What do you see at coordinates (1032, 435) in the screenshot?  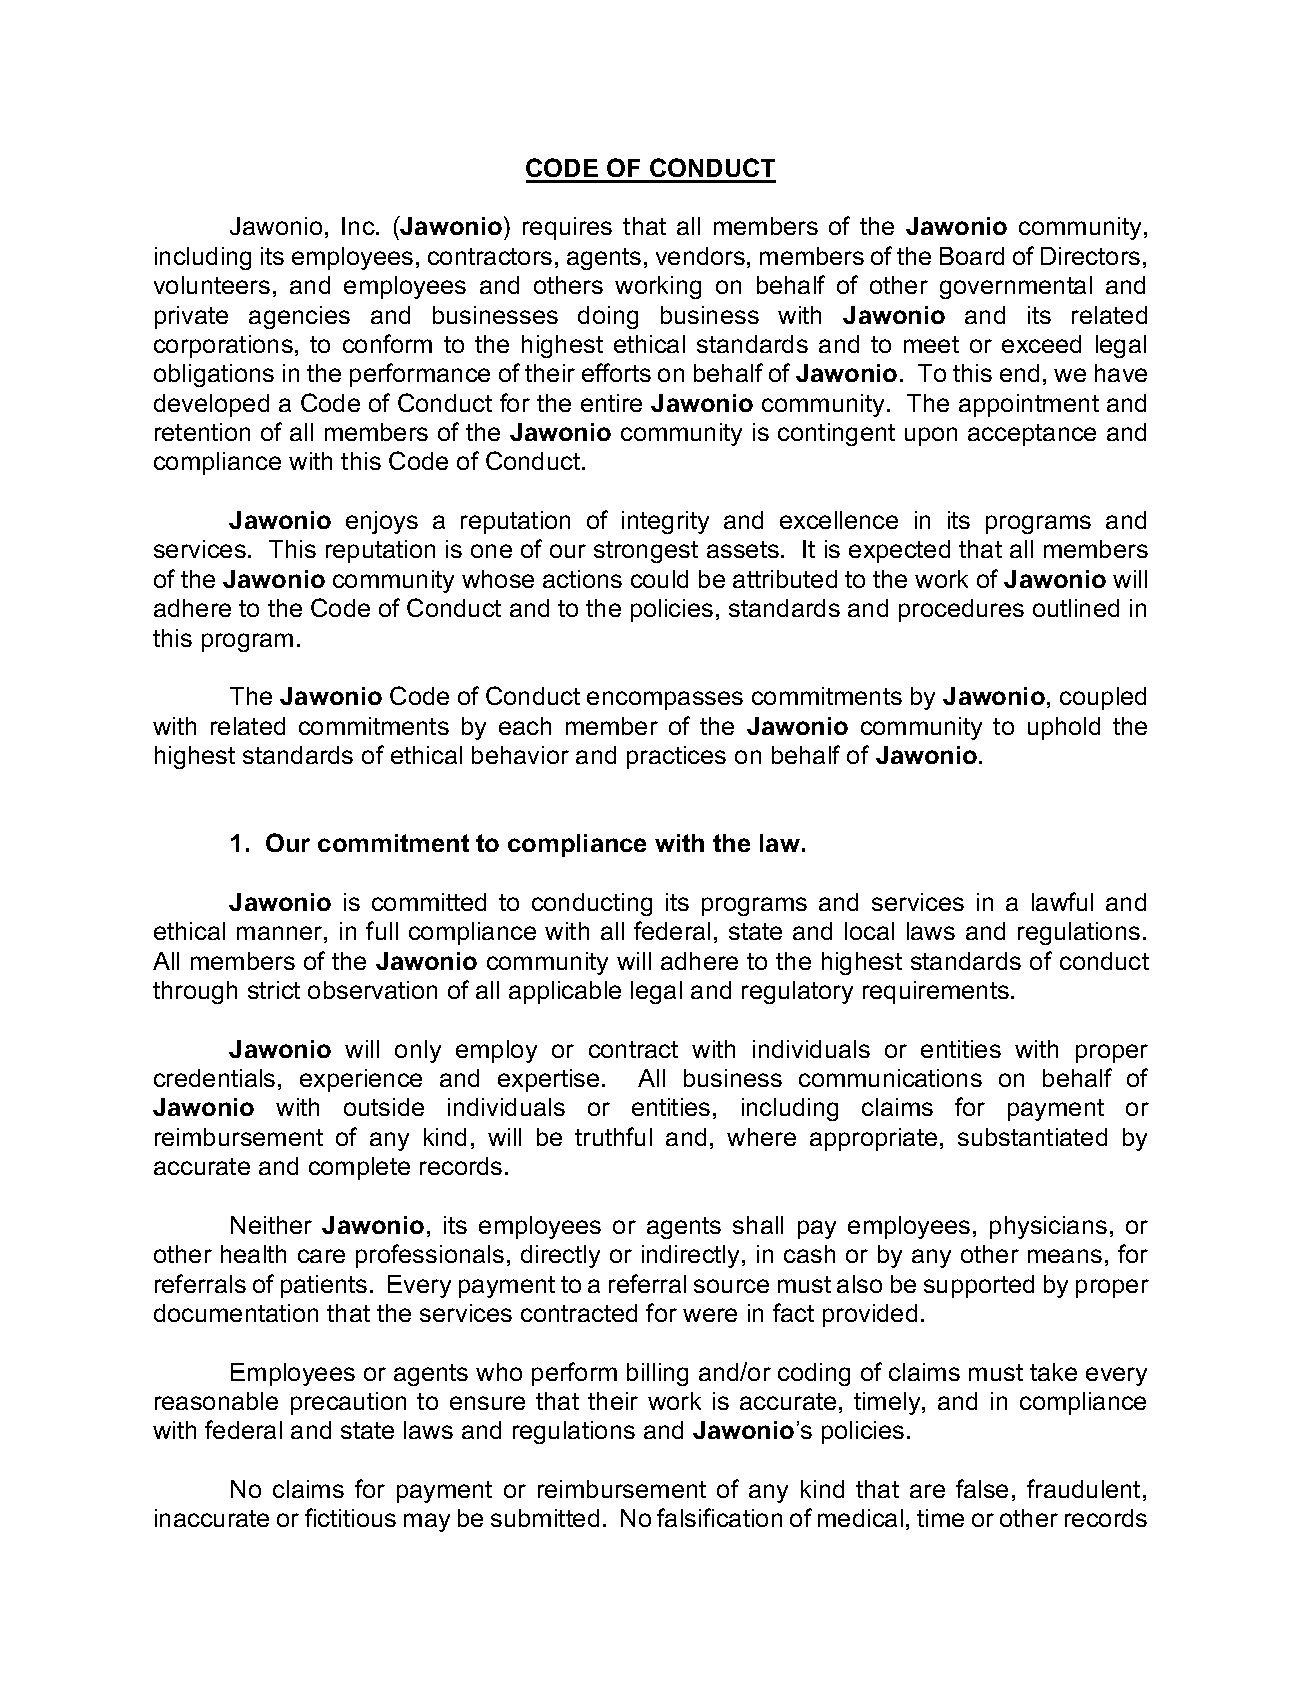 I see `acceptance` at bounding box center [1032, 435].
